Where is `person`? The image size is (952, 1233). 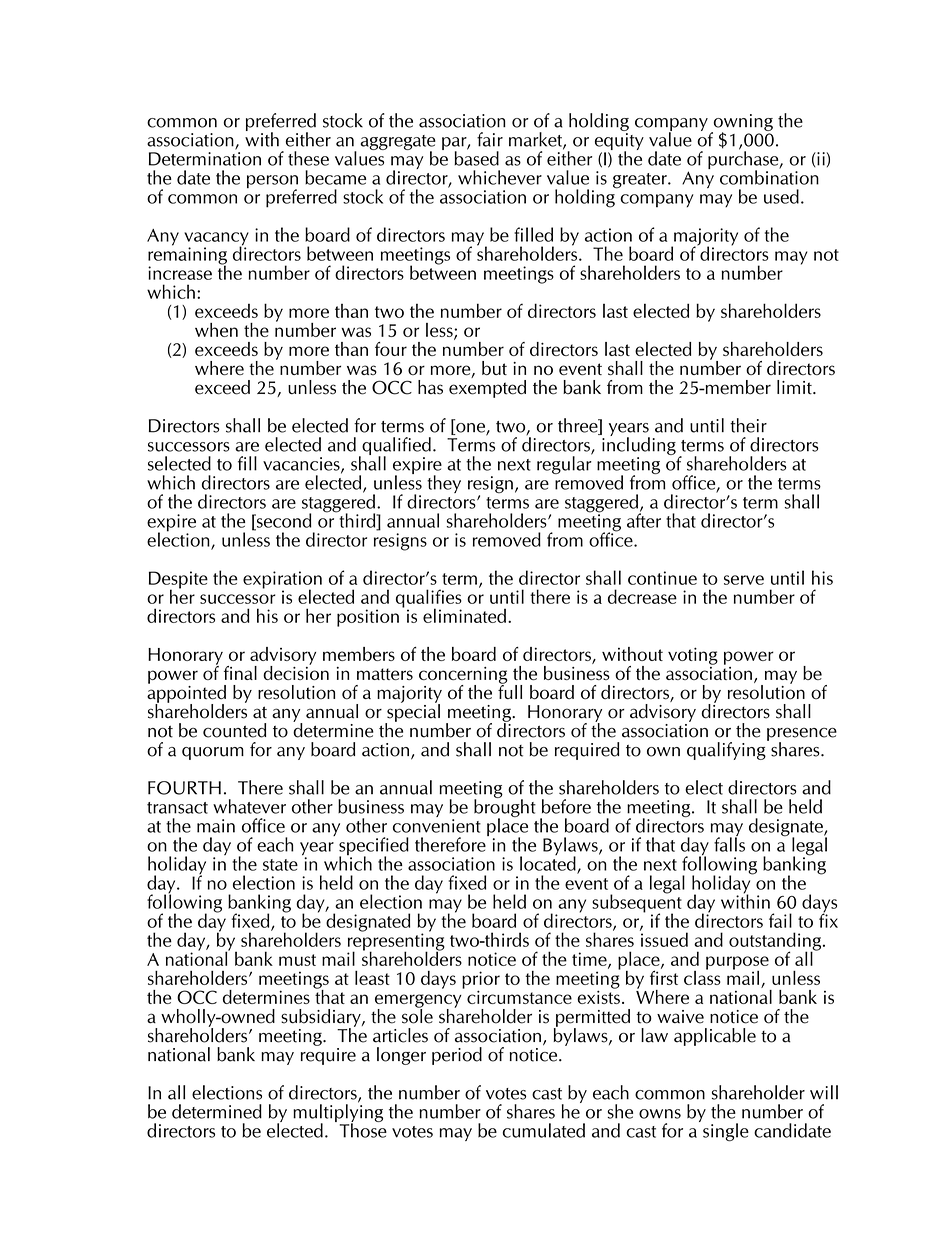 person is located at coordinates (272, 183).
